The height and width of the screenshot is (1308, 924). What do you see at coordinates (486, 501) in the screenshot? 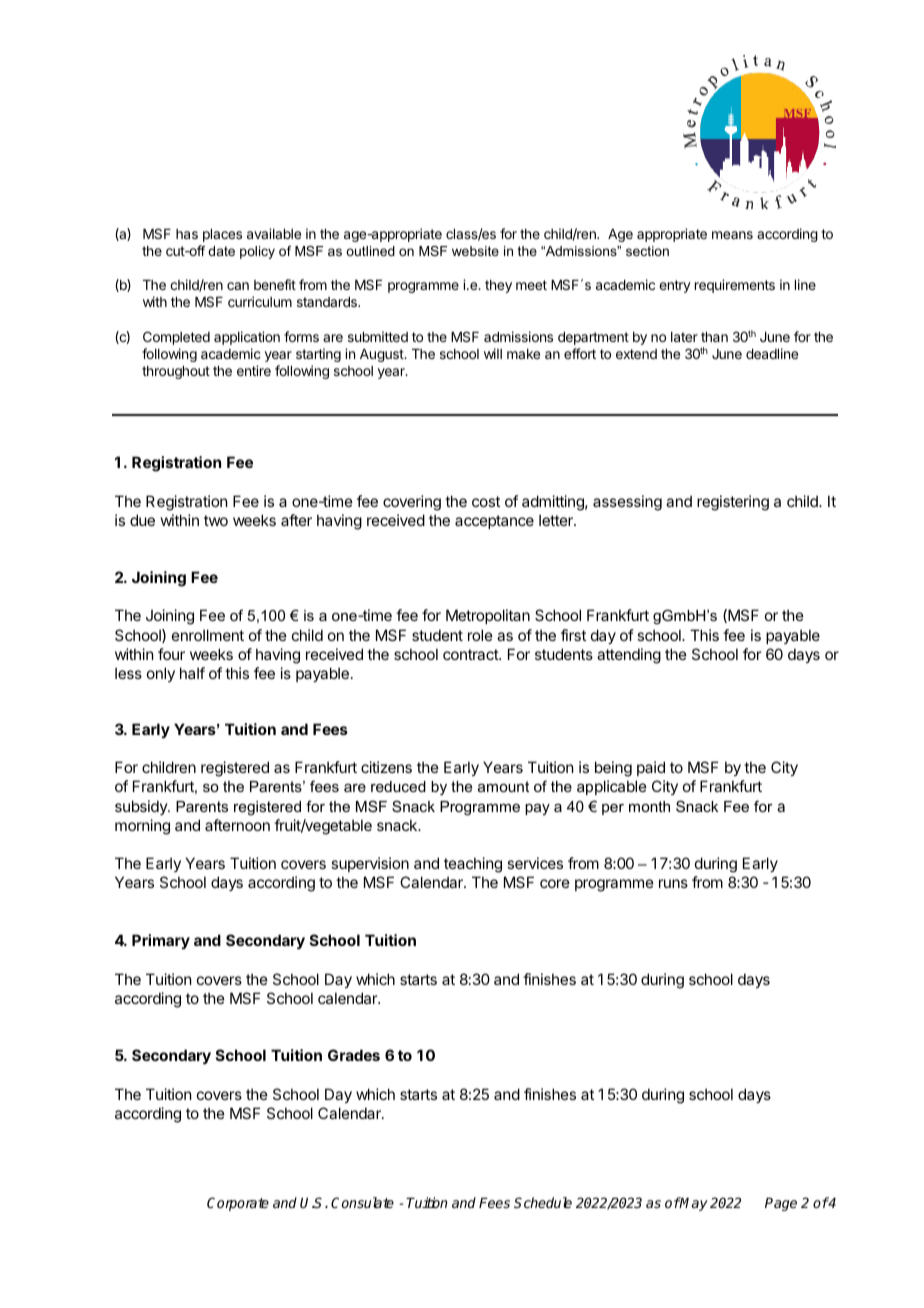
I see `cost` at bounding box center [486, 501].
